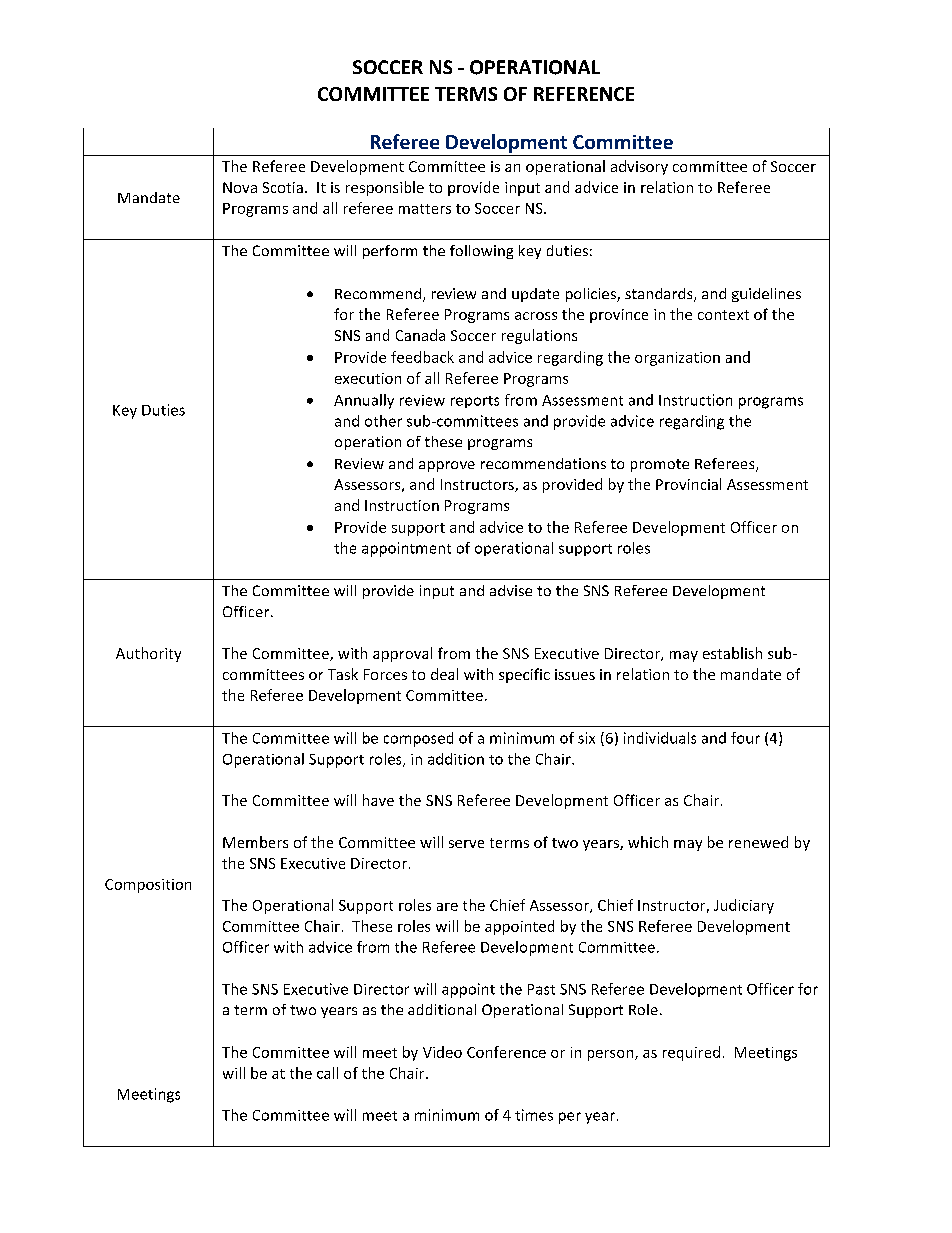 This page has width=952, height=1233. What do you see at coordinates (691, 1053) in the page?
I see `required` at bounding box center [691, 1053].
